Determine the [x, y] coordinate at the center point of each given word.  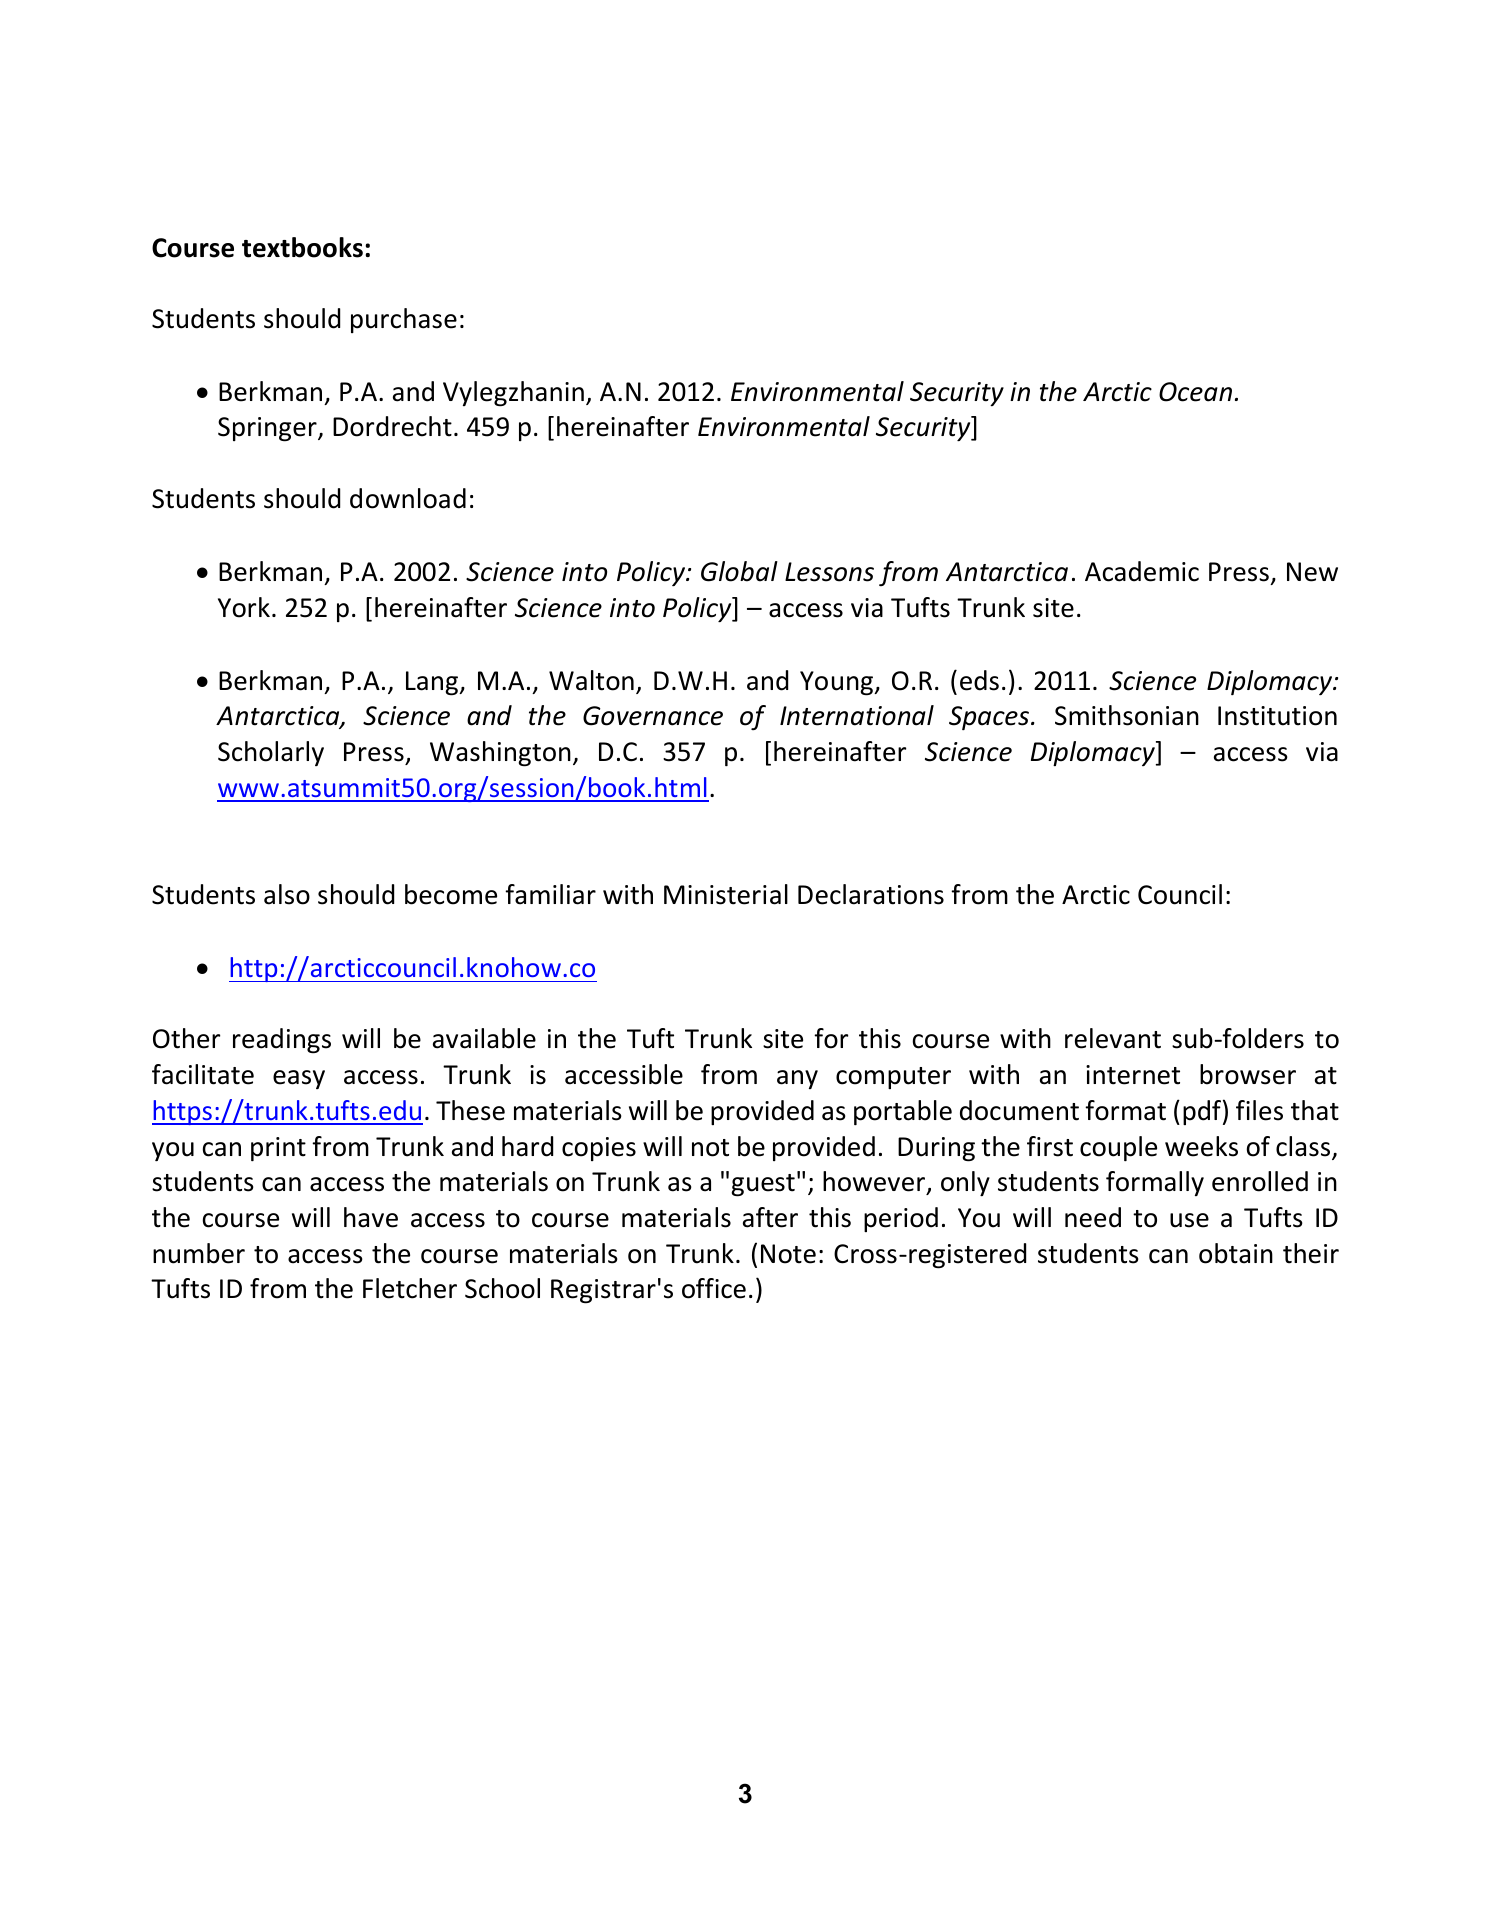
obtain [1236, 1253]
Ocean [1195, 392]
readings [282, 1041]
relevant [1113, 1038]
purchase [404, 320]
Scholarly [271, 753]
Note [788, 1254]
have [371, 1217]
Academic [1142, 571]
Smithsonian [1127, 715]
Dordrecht [392, 426]
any [797, 1079]
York [244, 607]
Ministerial [726, 894]
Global [739, 571]
